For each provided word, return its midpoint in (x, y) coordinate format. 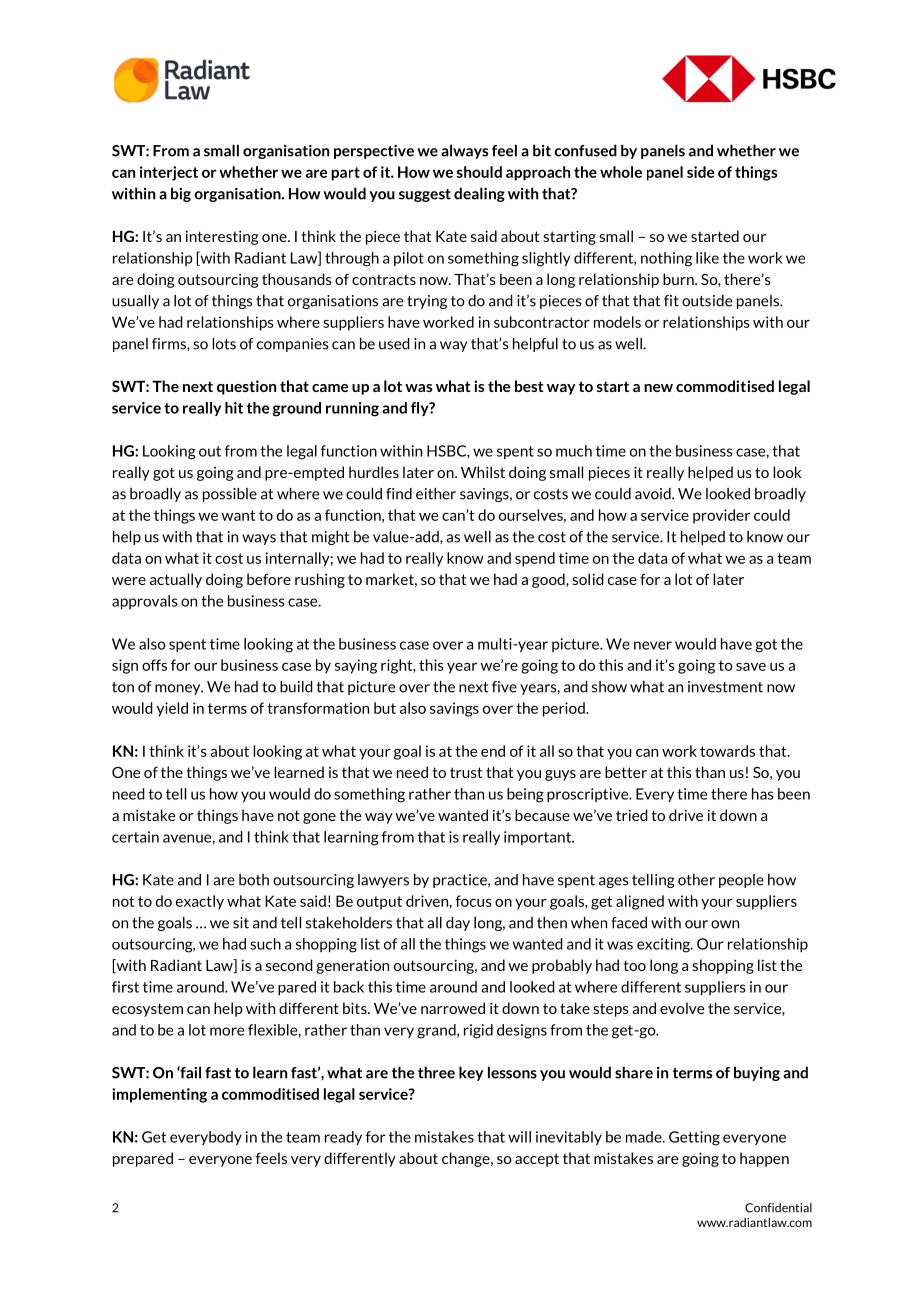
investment (725, 687)
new (658, 388)
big (181, 194)
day (458, 924)
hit (234, 408)
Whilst (483, 472)
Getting (694, 1138)
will (519, 1137)
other (696, 880)
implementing (159, 1095)
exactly (200, 902)
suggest (425, 195)
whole (621, 172)
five (504, 687)
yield (172, 709)
